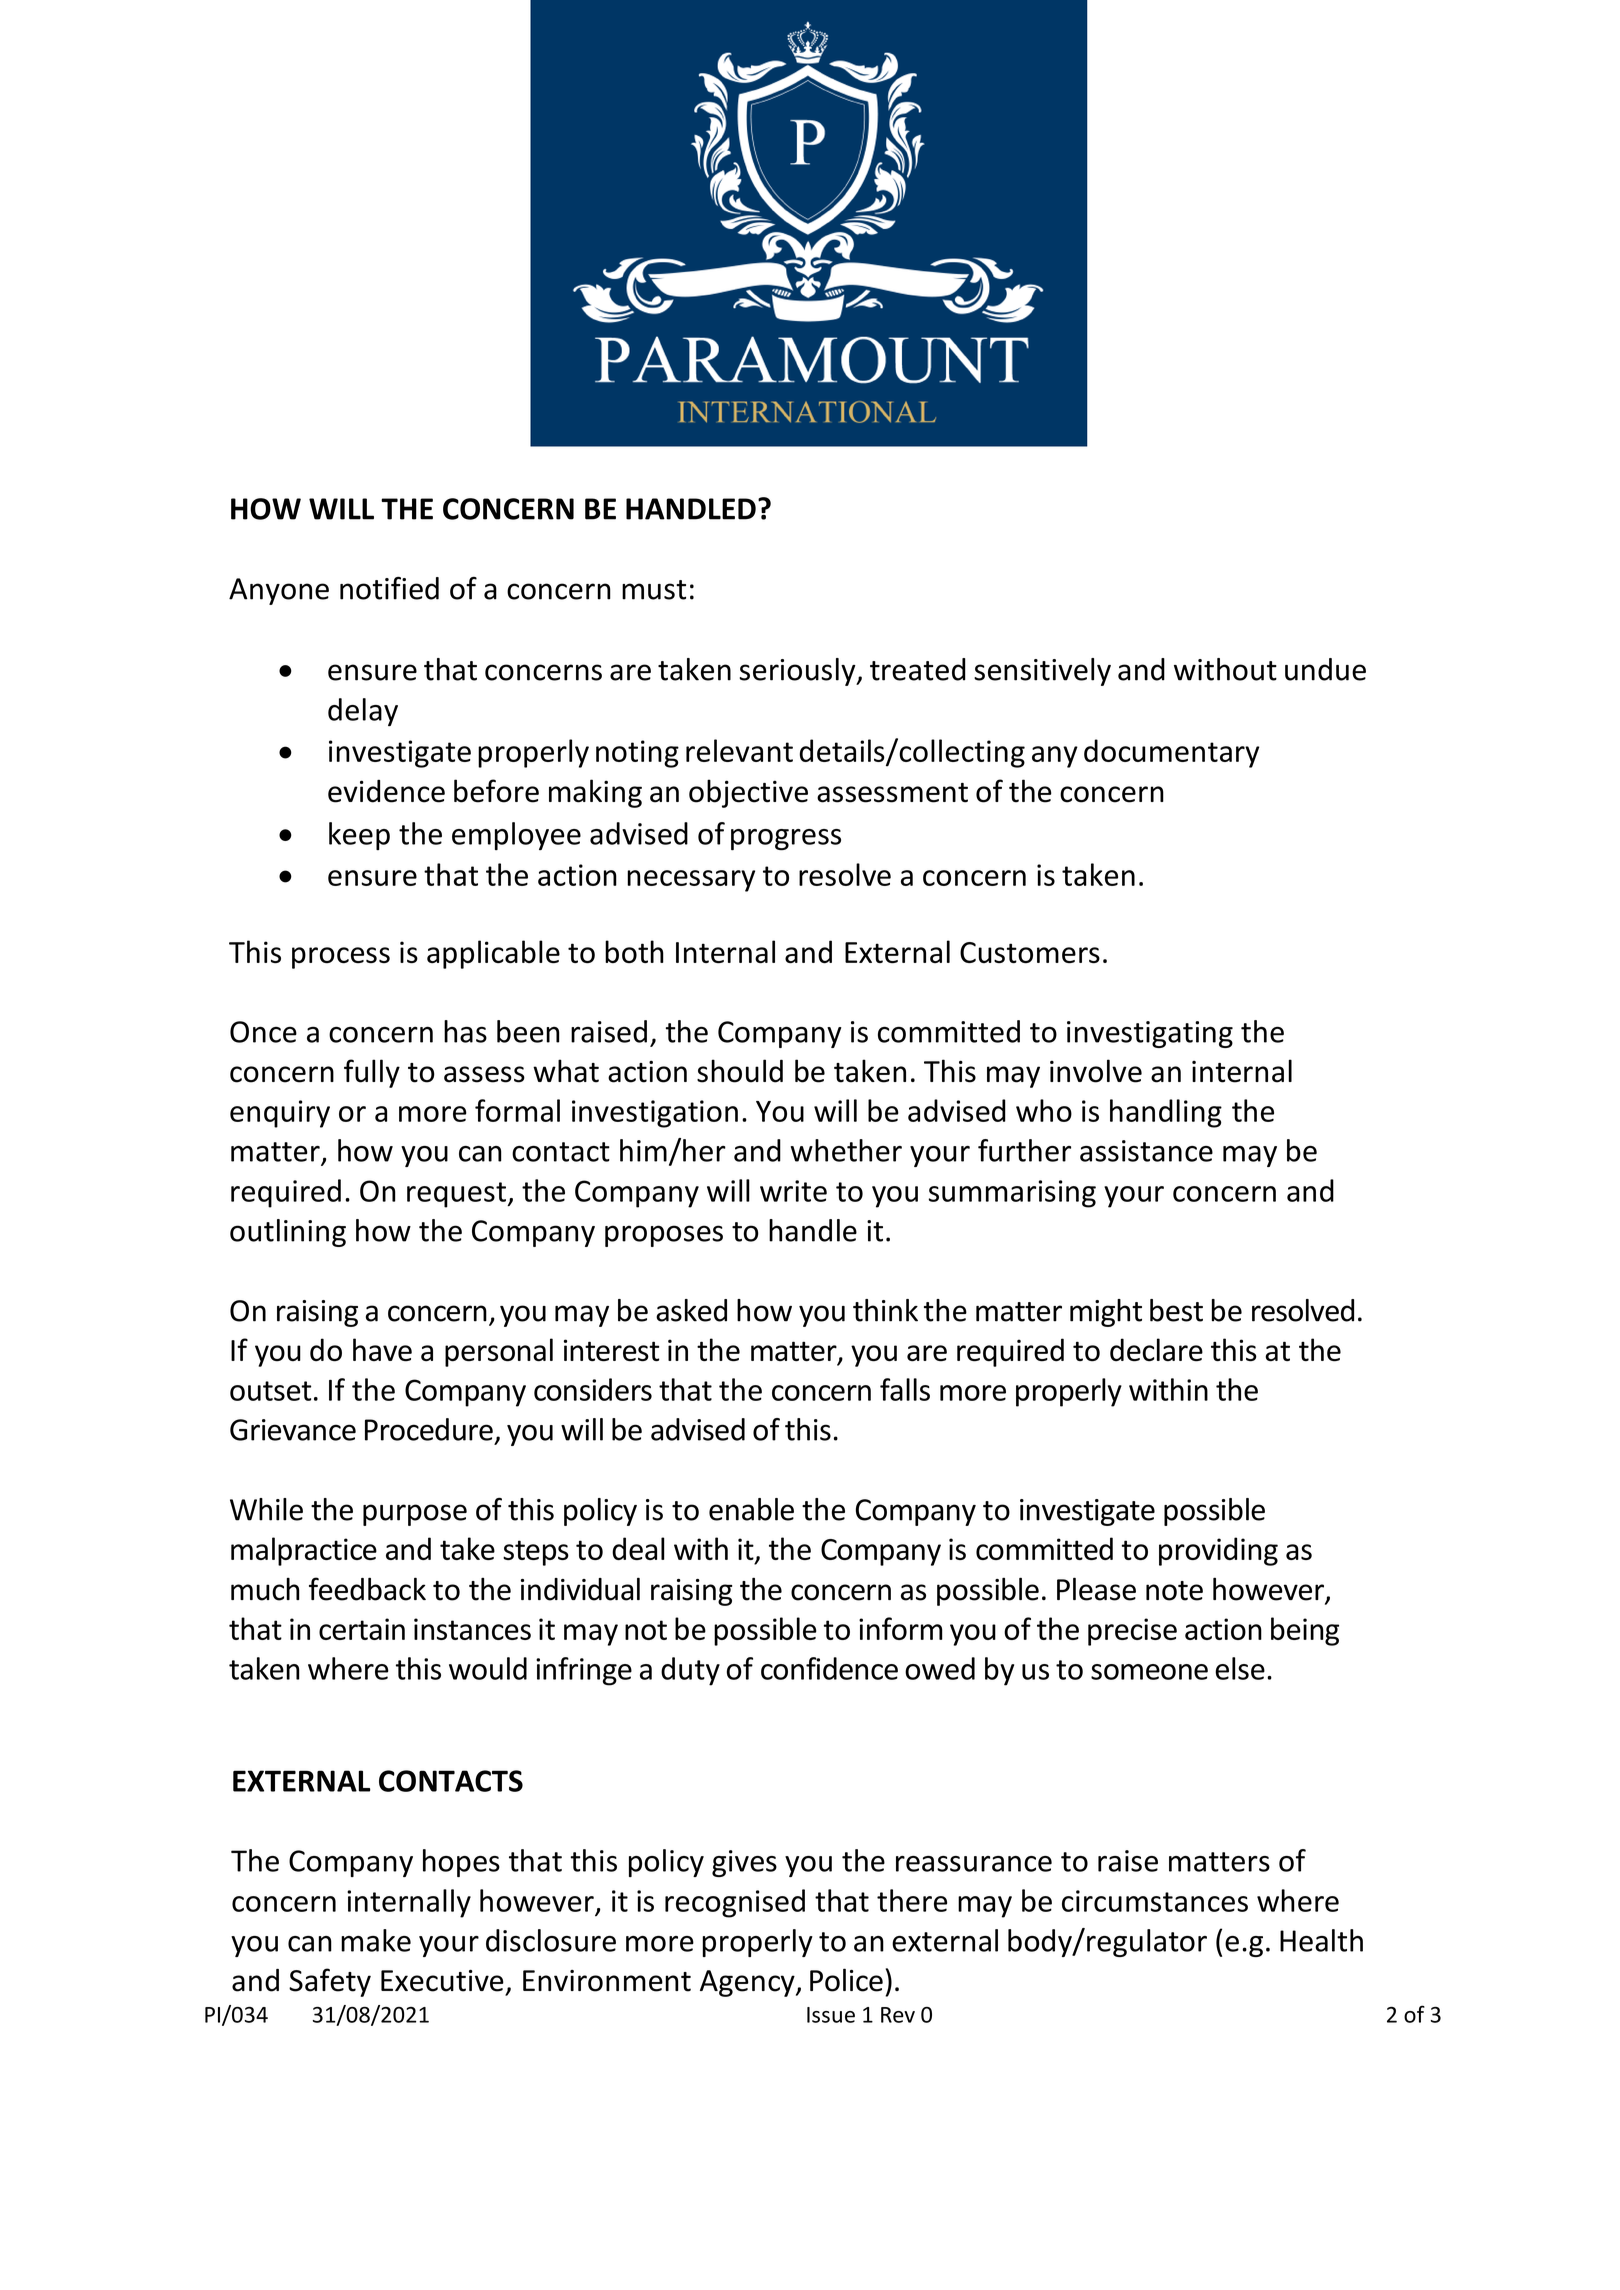  I want to click on undue, so click(1325, 669).
